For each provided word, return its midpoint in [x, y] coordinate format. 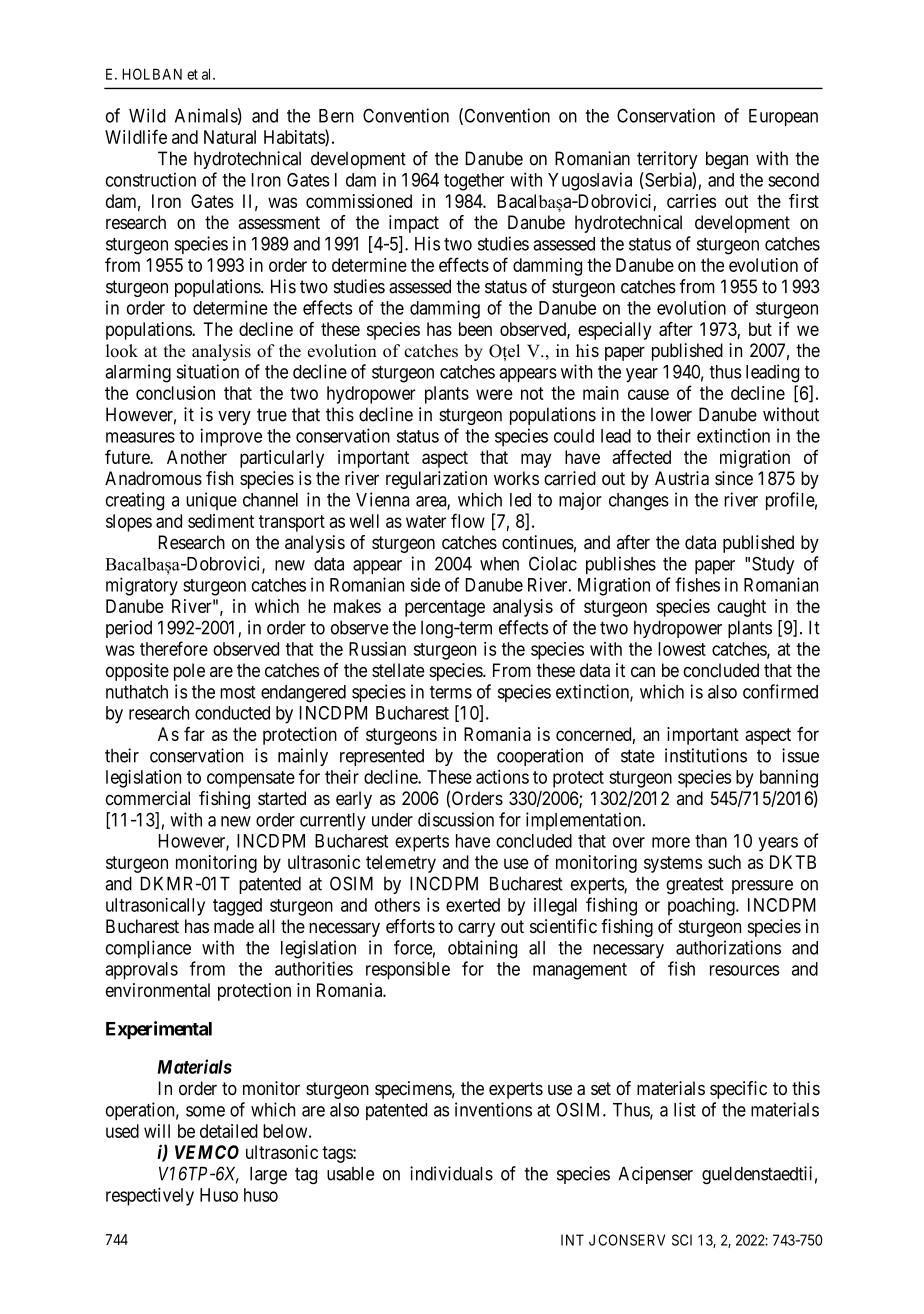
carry [476, 929]
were [494, 394]
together [474, 182]
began [727, 160]
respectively [150, 1197]
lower [671, 414]
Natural [230, 137]
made [234, 926]
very [234, 418]
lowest [682, 649]
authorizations [728, 947]
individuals [451, 1173]
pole [189, 672]
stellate [398, 670]
